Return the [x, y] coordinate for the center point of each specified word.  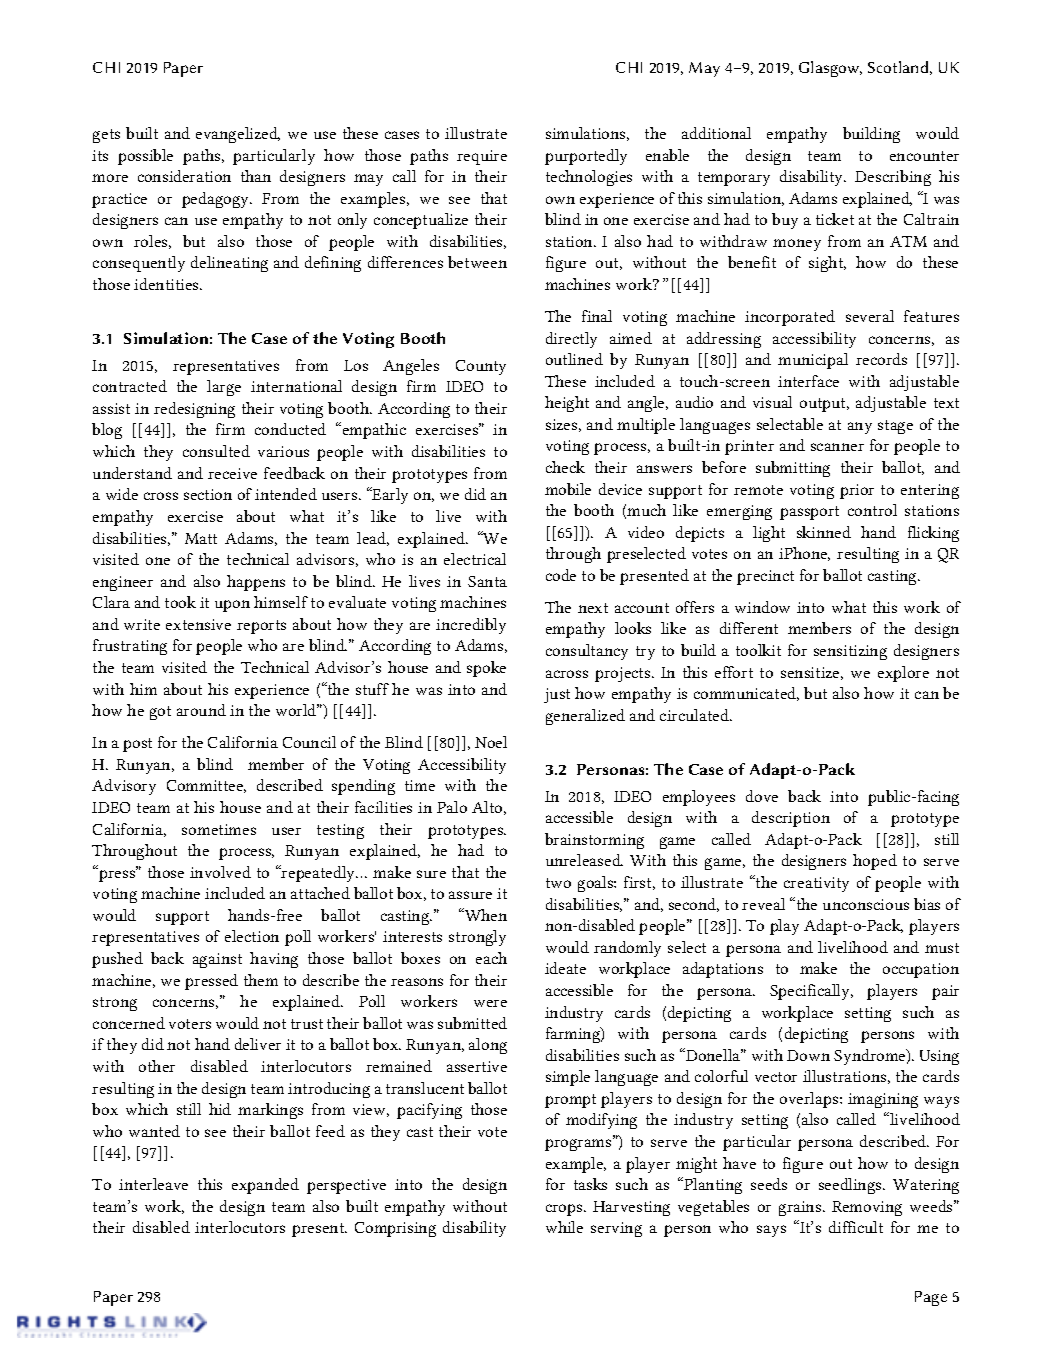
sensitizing [850, 652]
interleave [153, 1184]
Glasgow [830, 69]
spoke [486, 669]
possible [145, 157]
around [201, 710]
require [482, 157]
